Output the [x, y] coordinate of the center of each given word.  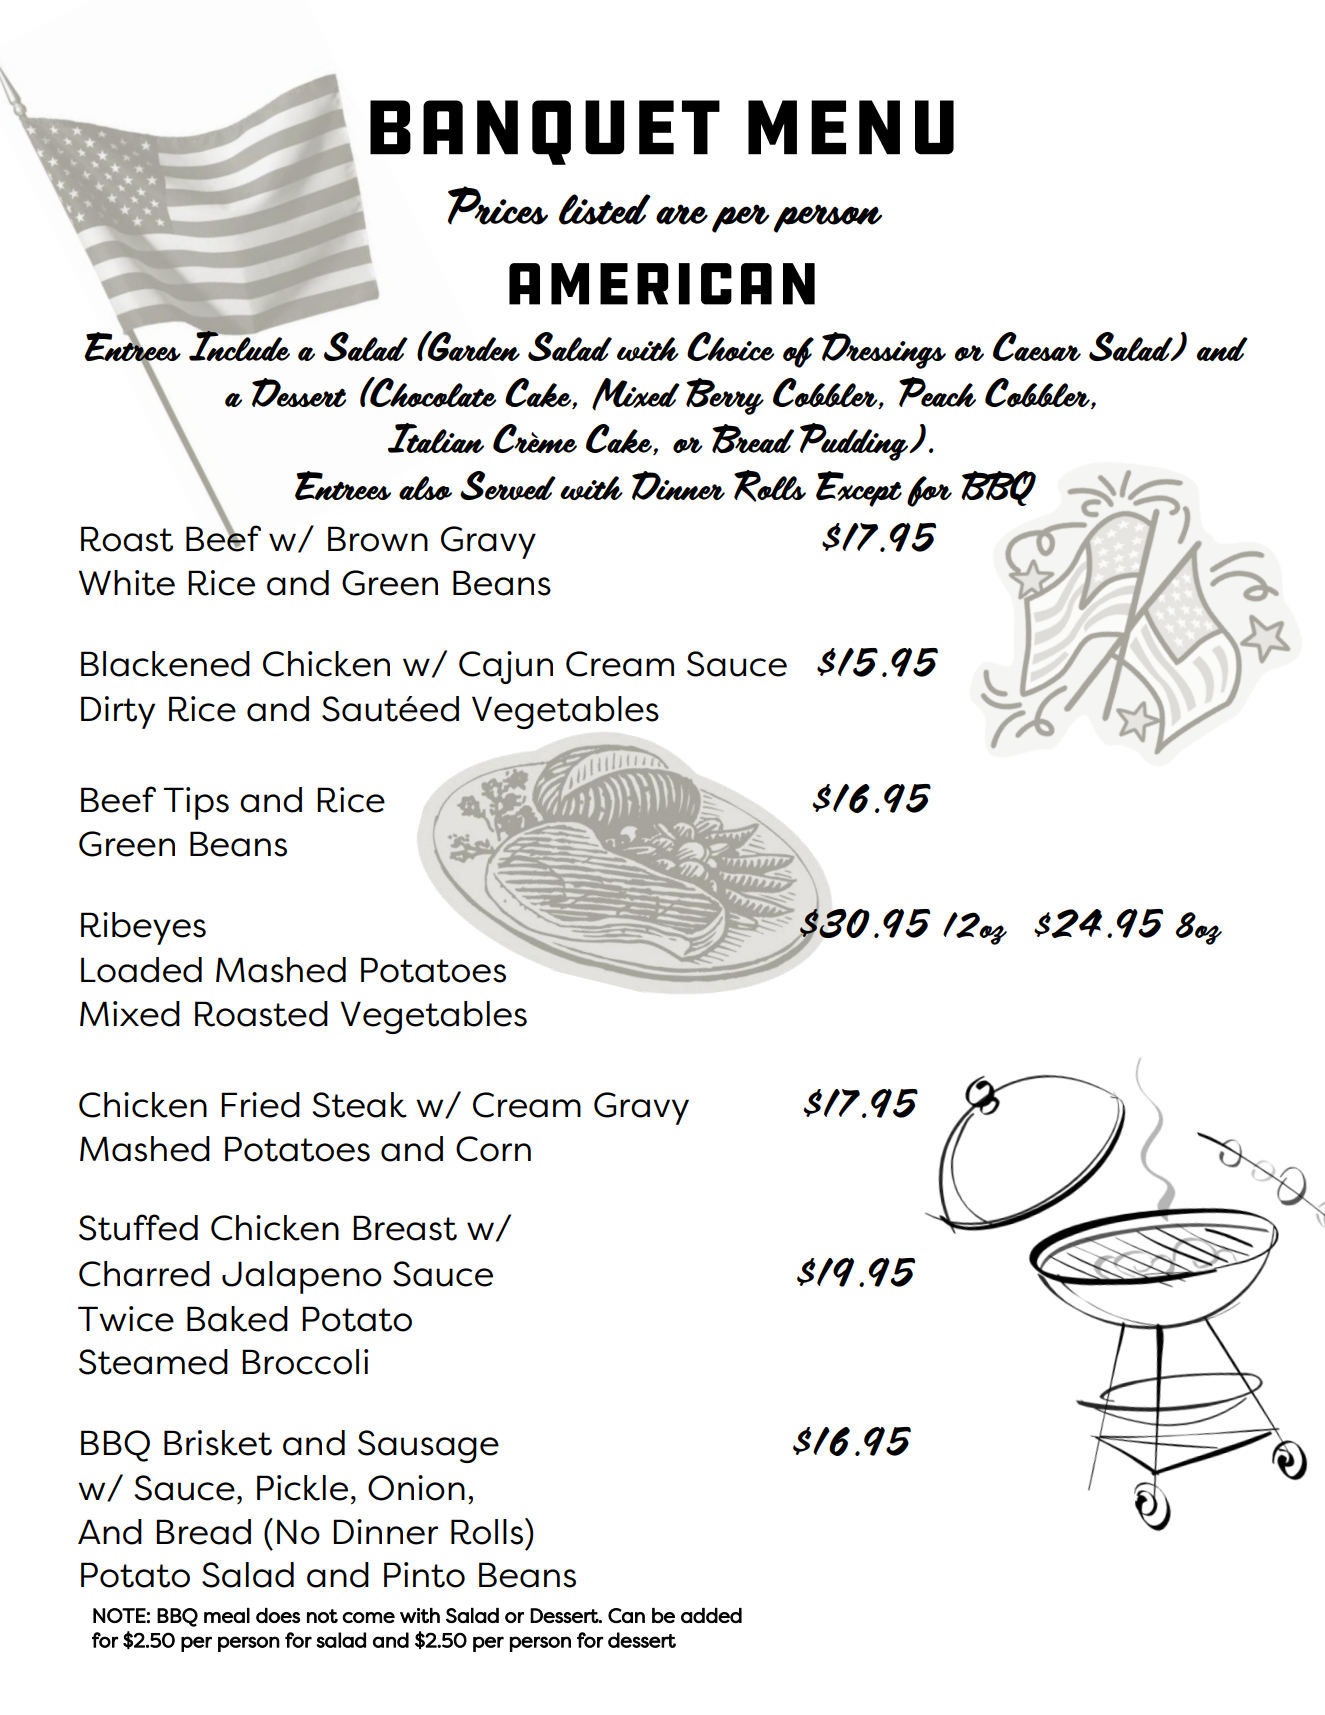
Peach [937, 392]
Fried [260, 1105]
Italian [436, 438]
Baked [237, 1319]
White [127, 583]
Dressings [884, 350]
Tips [196, 803]
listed [605, 209]
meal [227, 1615]
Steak [359, 1105]
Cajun [506, 667]
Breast [405, 1228]
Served [508, 485]
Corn [493, 1149]
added [711, 1615]
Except [859, 489]
